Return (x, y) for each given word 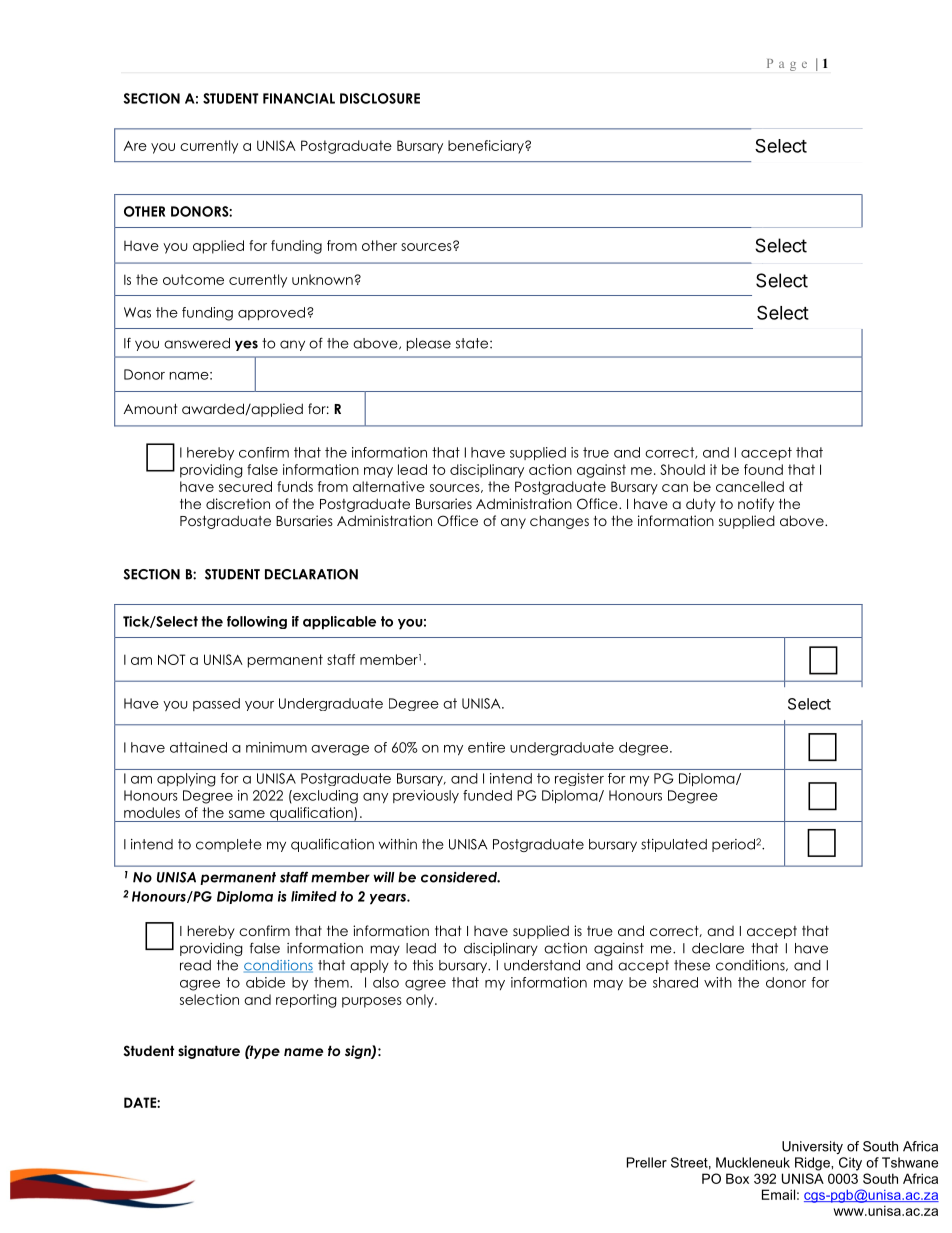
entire (486, 747)
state (473, 343)
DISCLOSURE (380, 98)
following (257, 622)
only (421, 1001)
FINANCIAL (299, 98)
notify (756, 505)
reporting (306, 1001)
